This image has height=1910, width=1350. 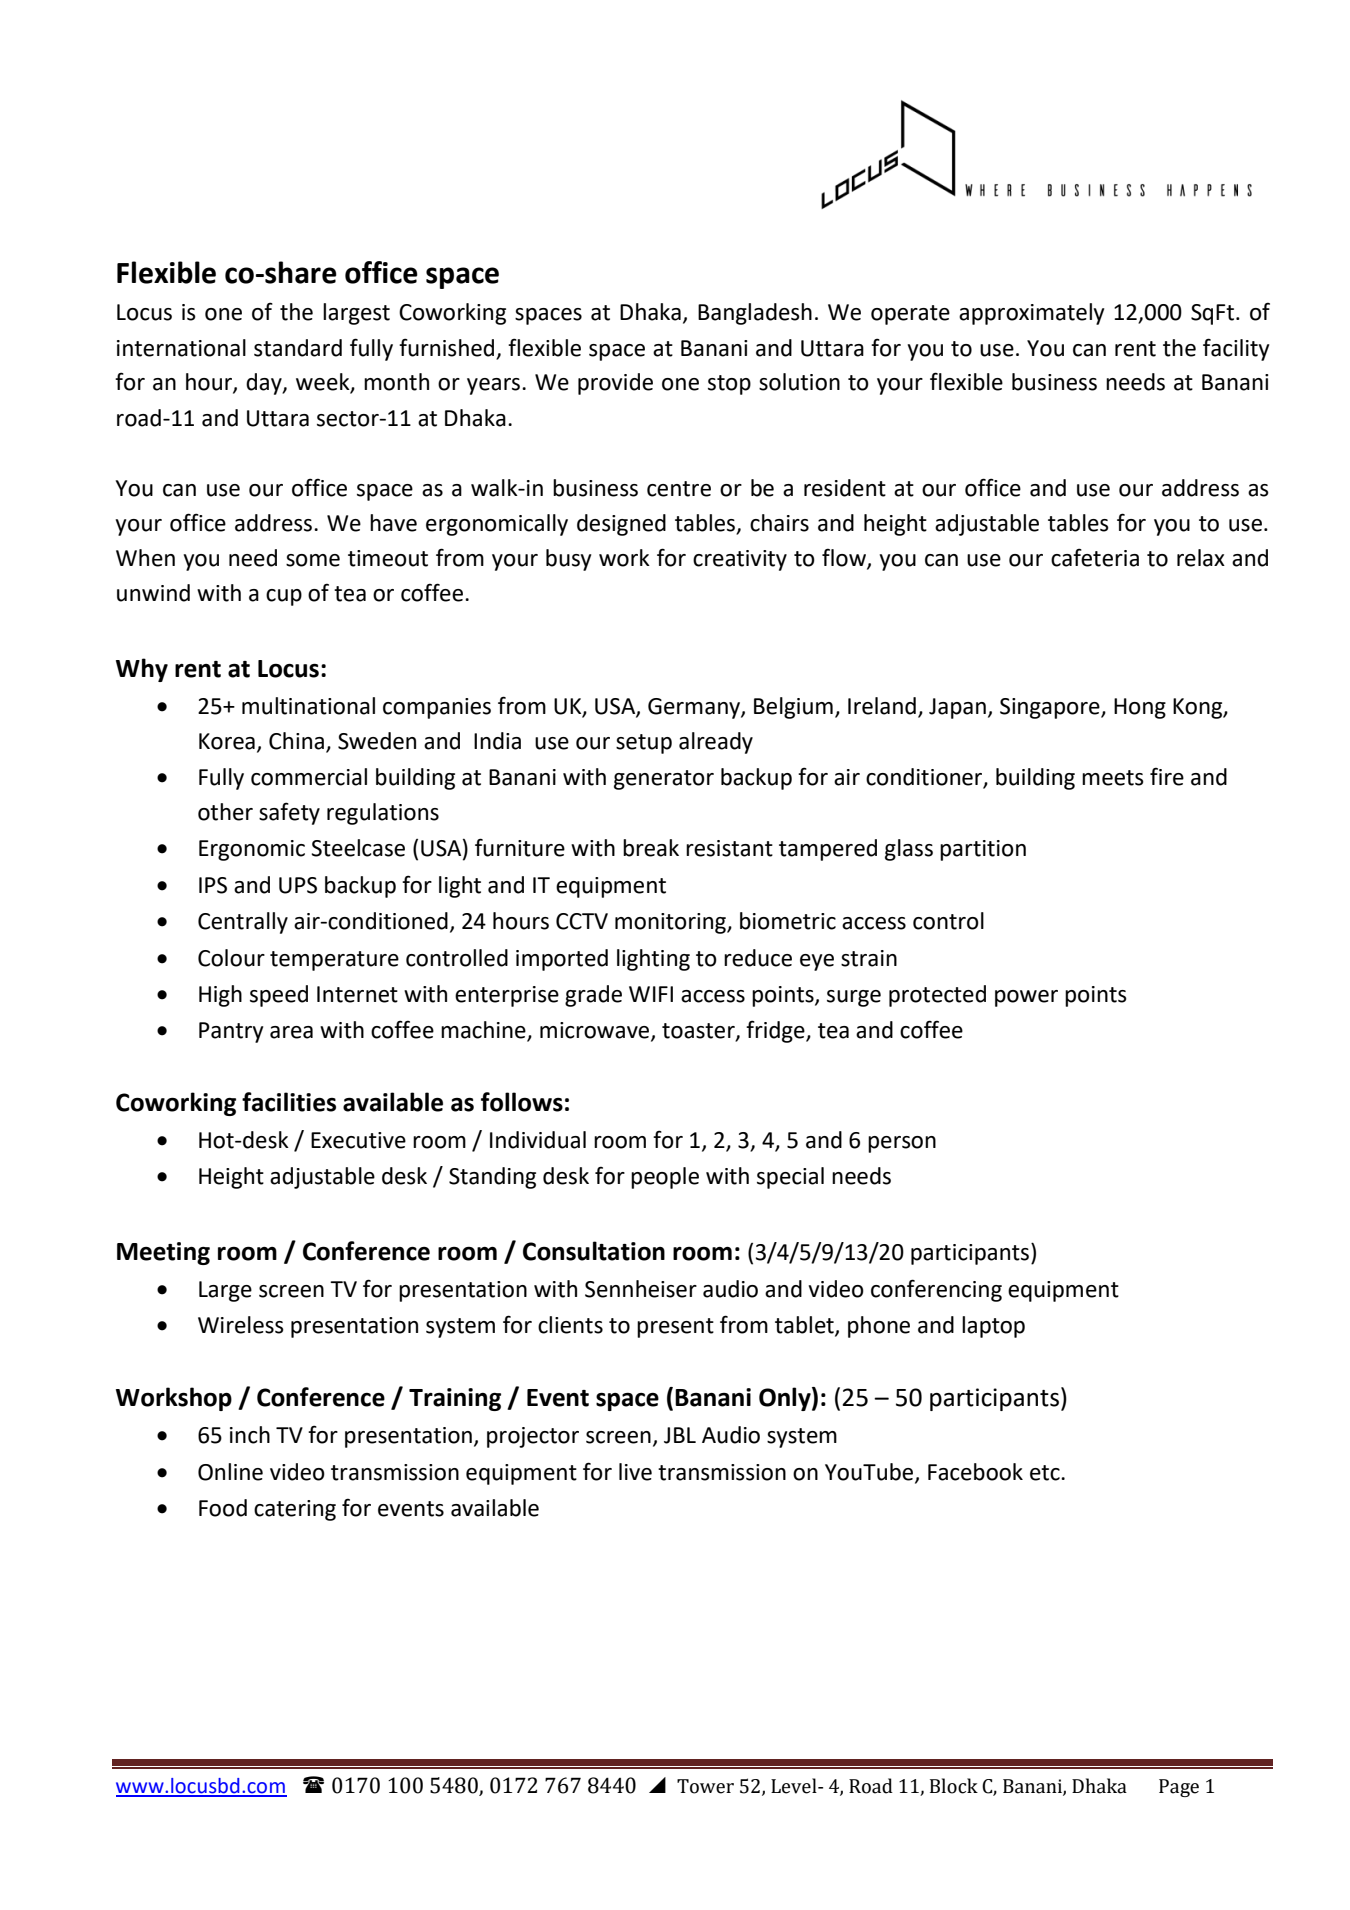 What do you see at coordinates (291, 1032) in the image?
I see `area` at bounding box center [291, 1032].
